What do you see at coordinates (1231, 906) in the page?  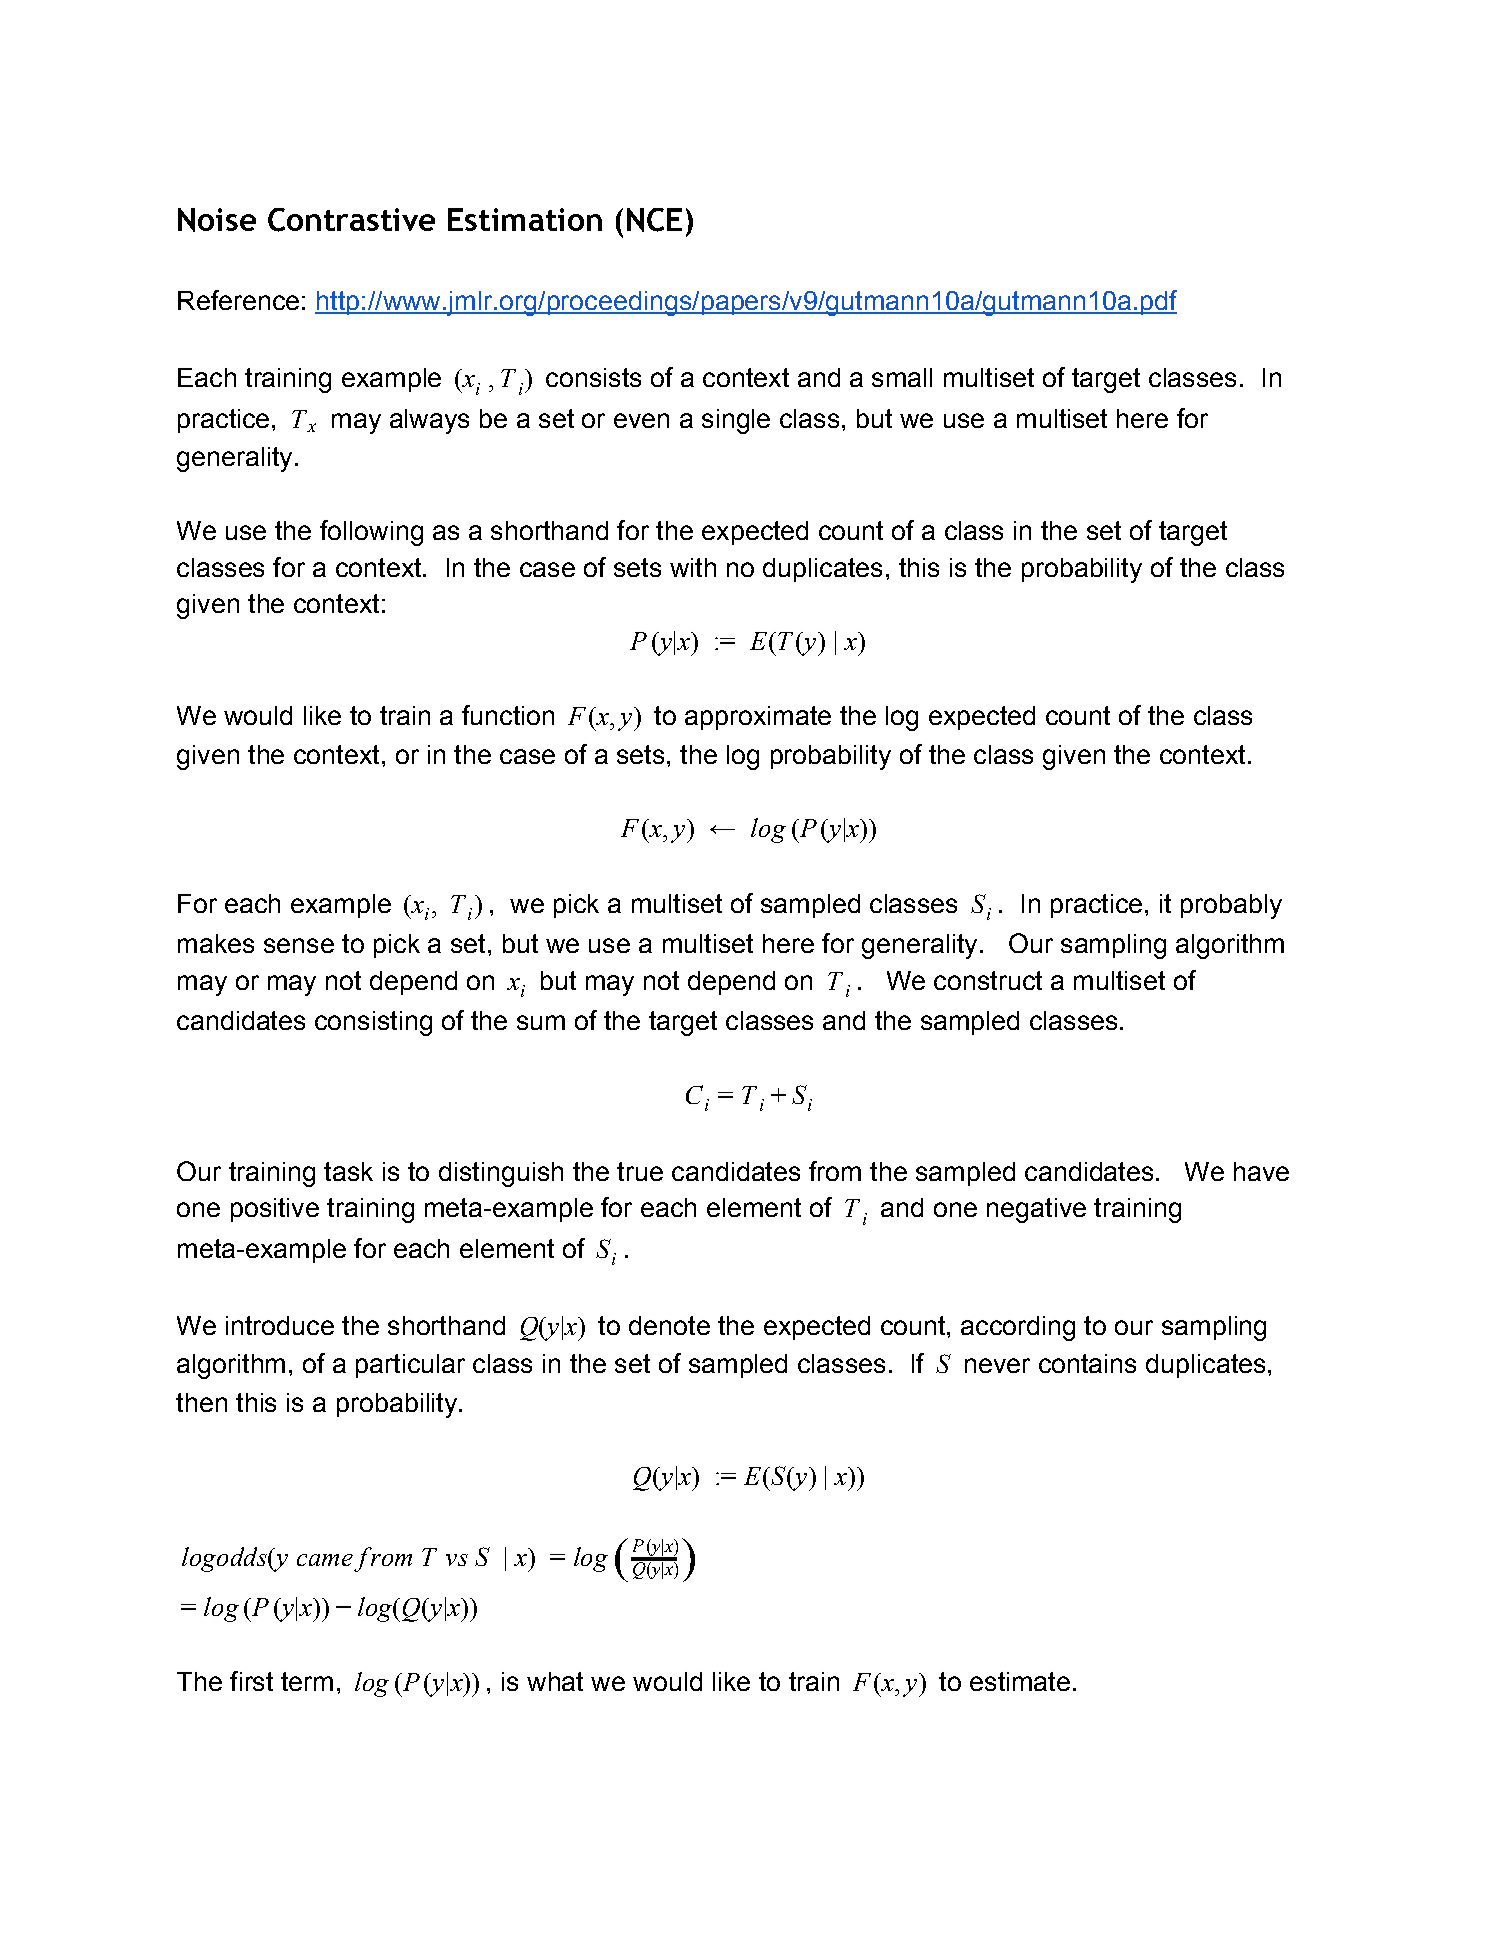 I see `probably` at bounding box center [1231, 906].
